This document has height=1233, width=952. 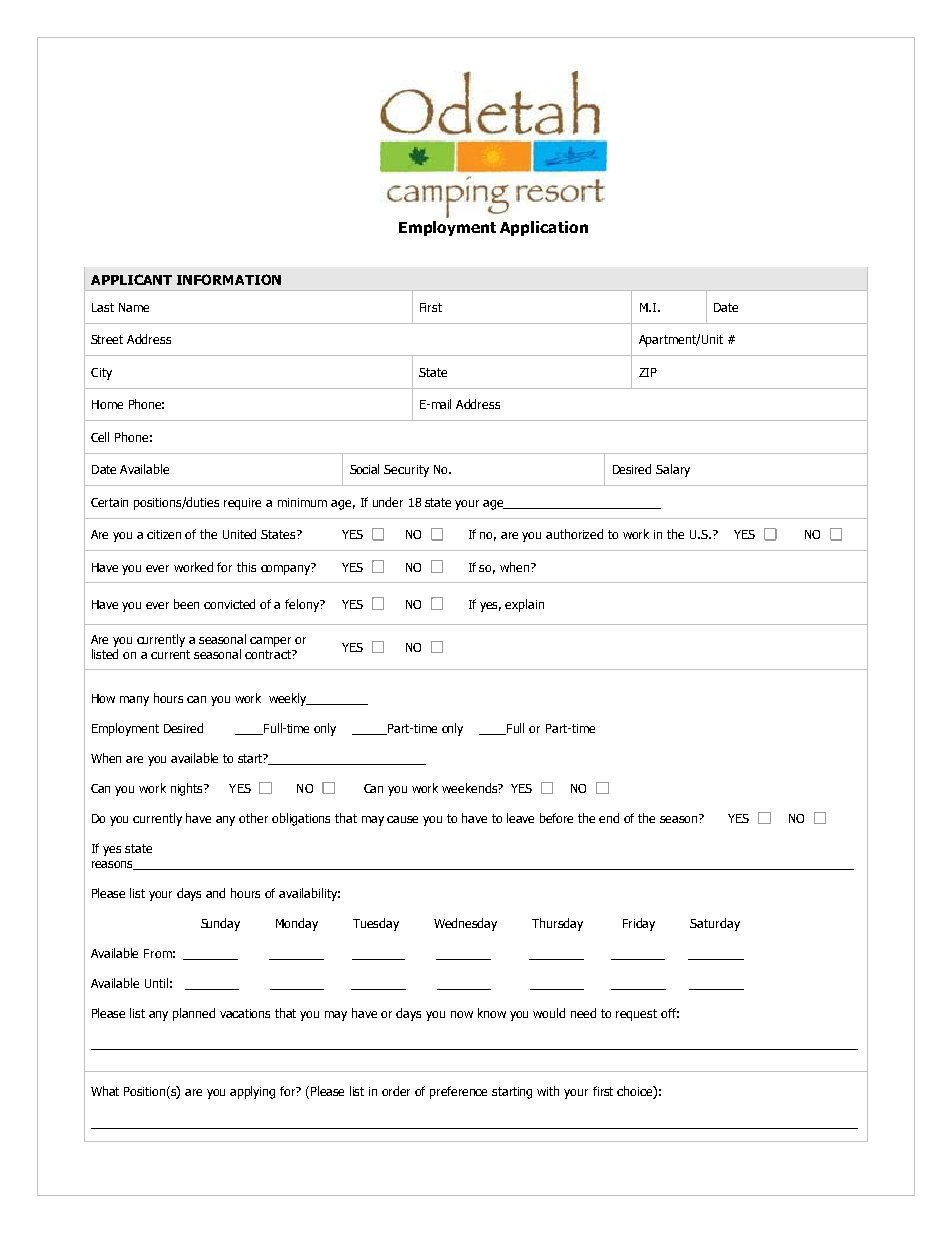 I want to click on APPLICANT, so click(x=131, y=279).
